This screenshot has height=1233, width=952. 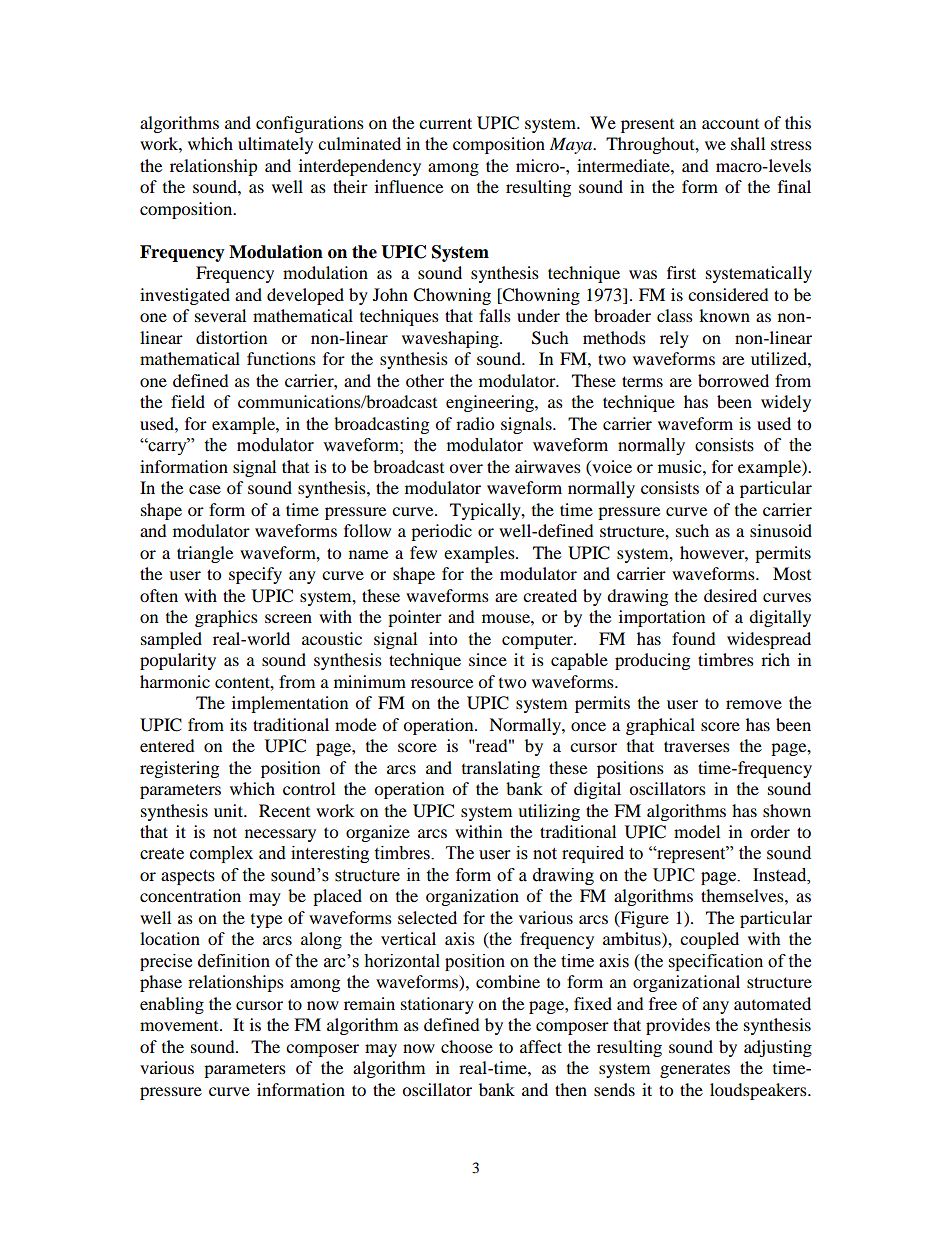 What do you see at coordinates (445, 123) in the screenshot?
I see `current` at bounding box center [445, 123].
